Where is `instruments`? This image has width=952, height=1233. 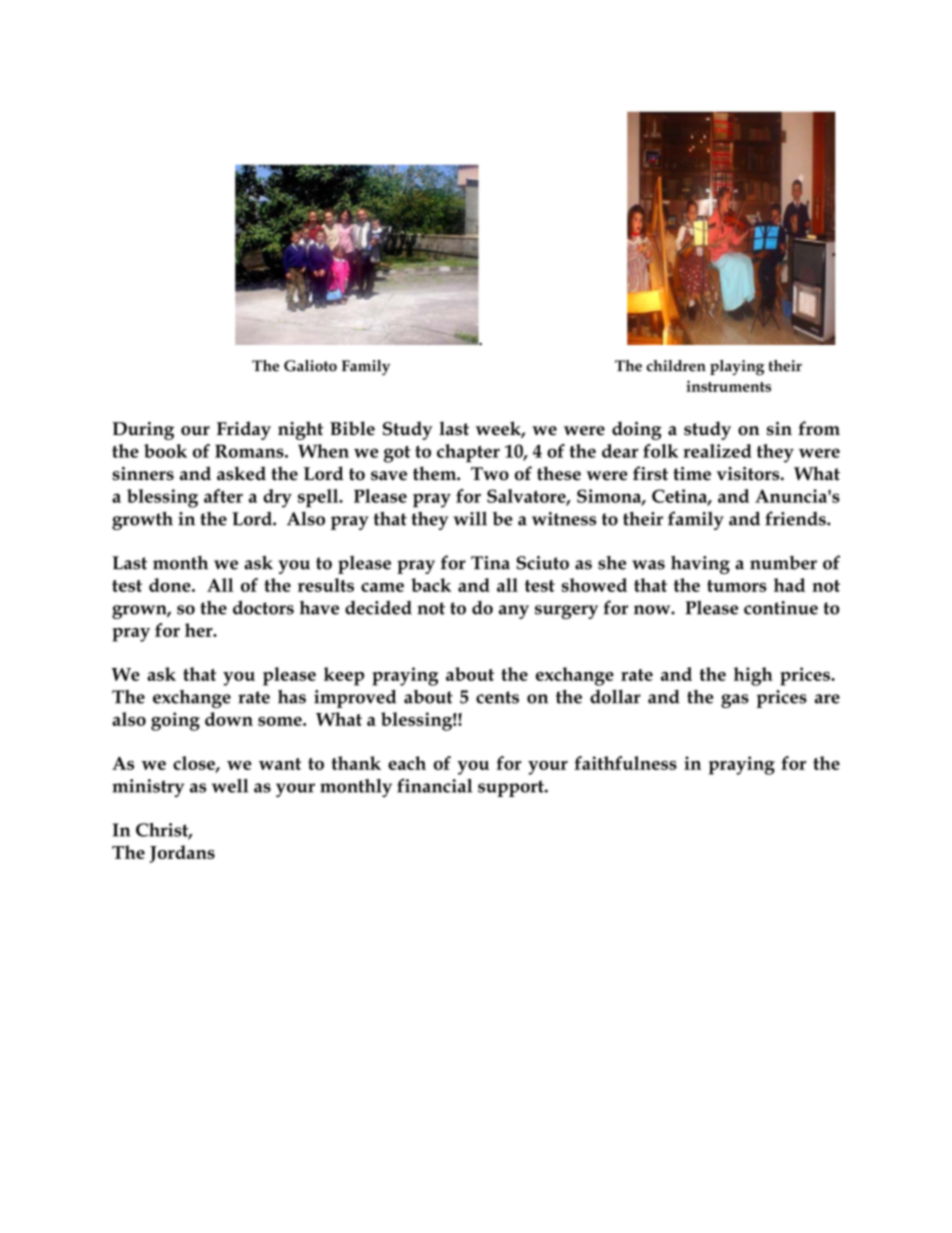
instruments is located at coordinates (728, 386).
